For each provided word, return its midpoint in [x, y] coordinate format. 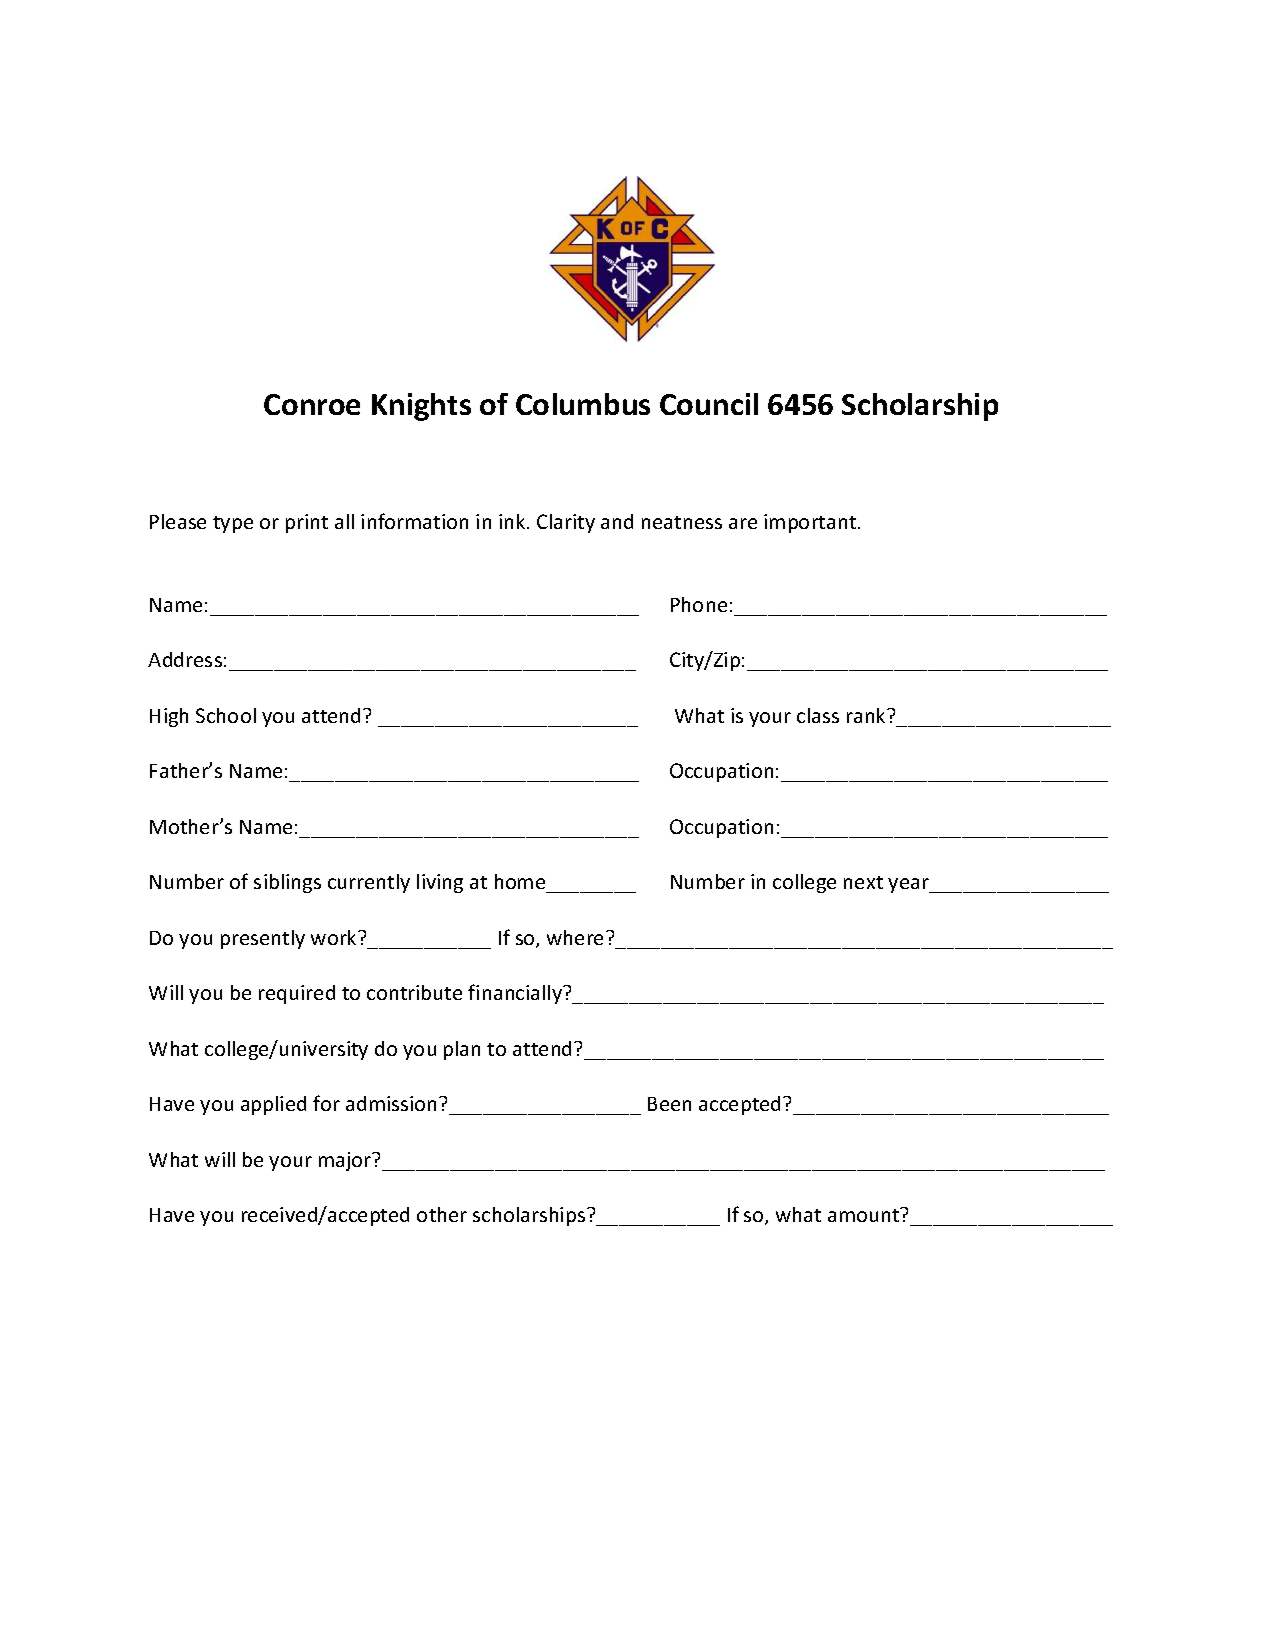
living [440, 883]
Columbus [583, 404]
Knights [421, 407]
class [818, 715]
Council [709, 404]
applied [273, 1105]
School [226, 715]
